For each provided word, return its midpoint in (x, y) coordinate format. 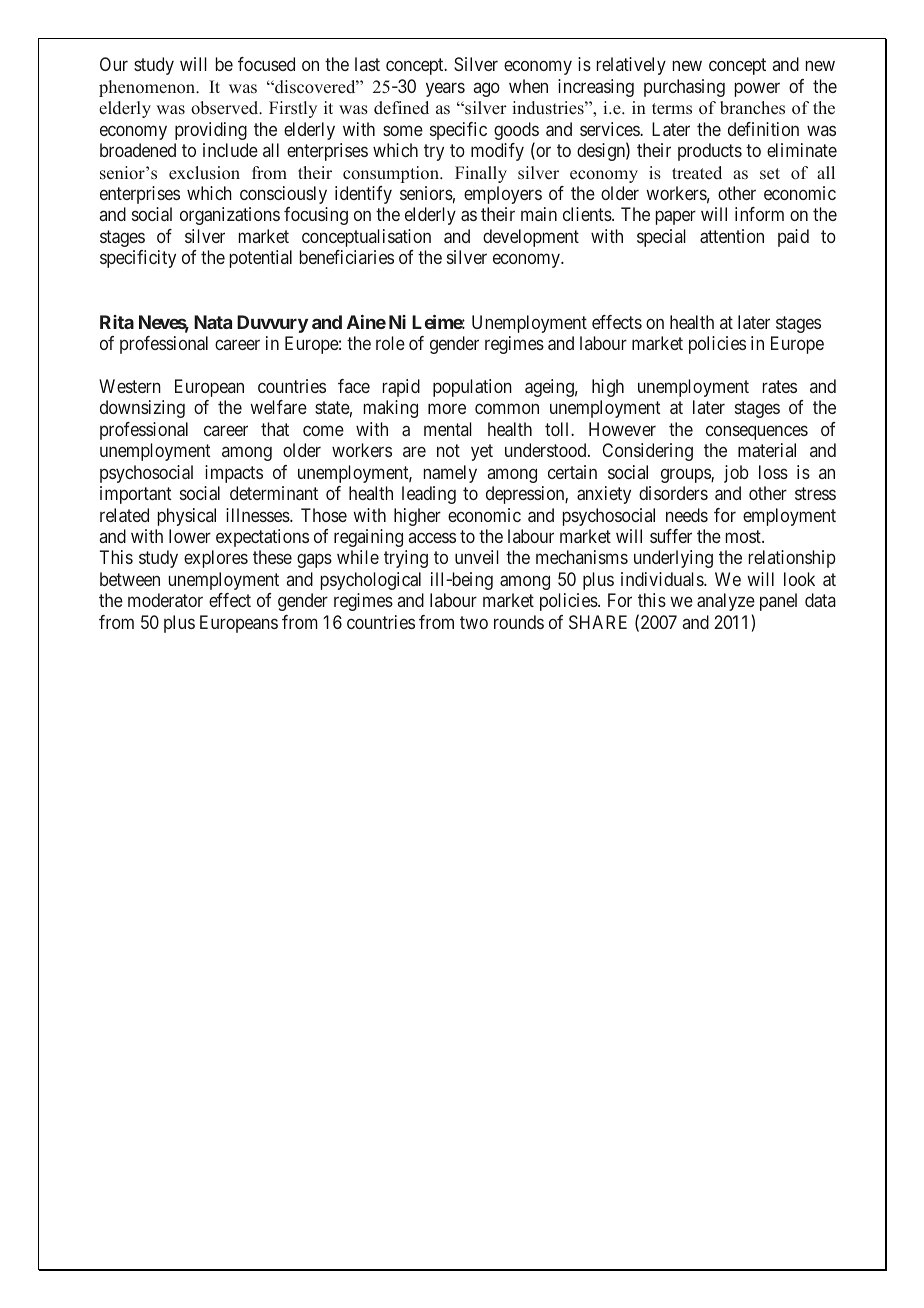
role (390, 343)
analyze (726, 602)
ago (487, 89)
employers (503, 195)
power (757, 89)
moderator (165, 600)
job (736, 474)
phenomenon (148, 88)
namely (450, 474)
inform (759, 214)
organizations (230, 216)
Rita (117, 322)
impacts (234, 474)
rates (780, 386)
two (474, 622)
